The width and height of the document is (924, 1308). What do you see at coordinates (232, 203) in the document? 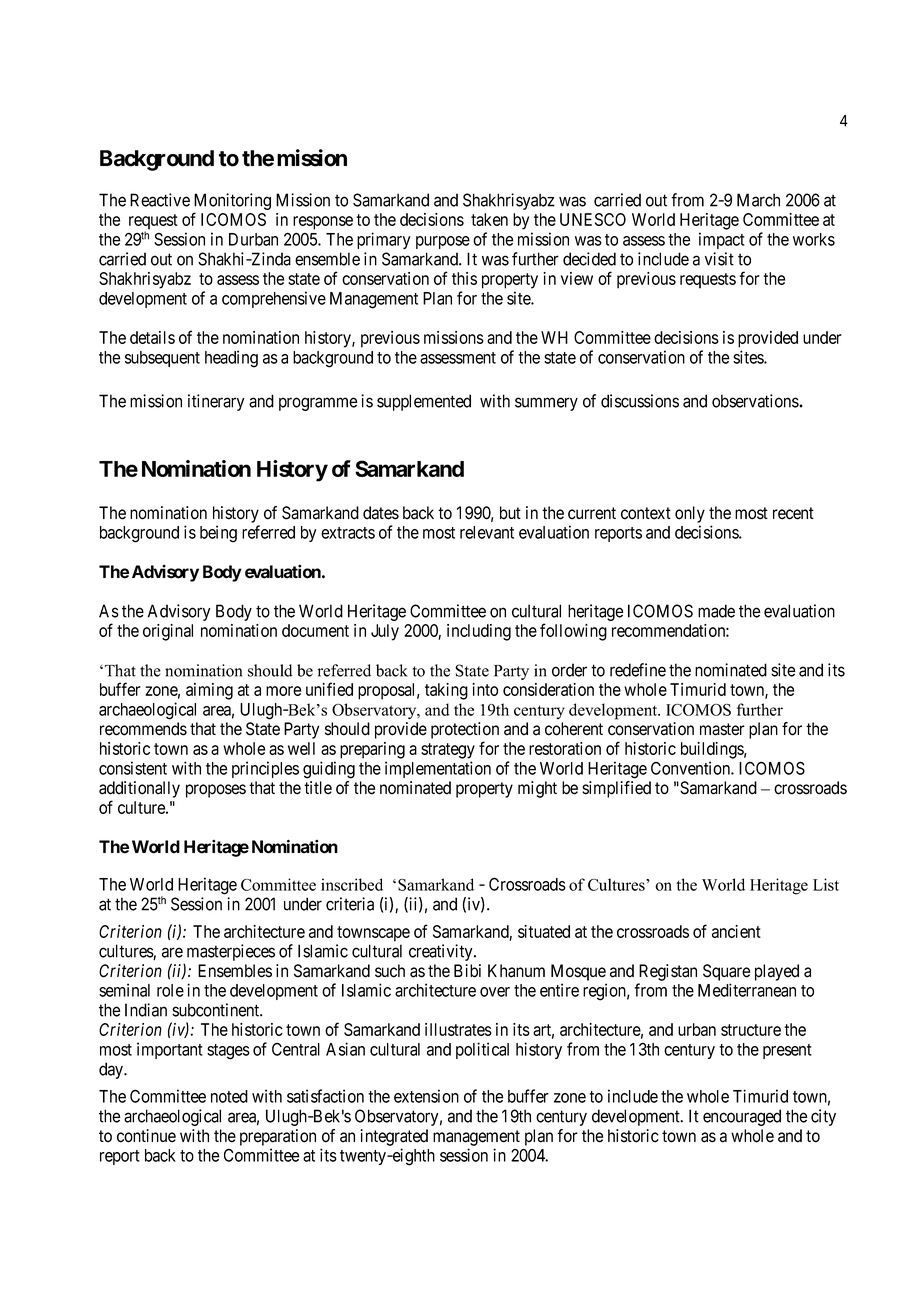
I see `Monitoring` at bounding box center [232, 203].
